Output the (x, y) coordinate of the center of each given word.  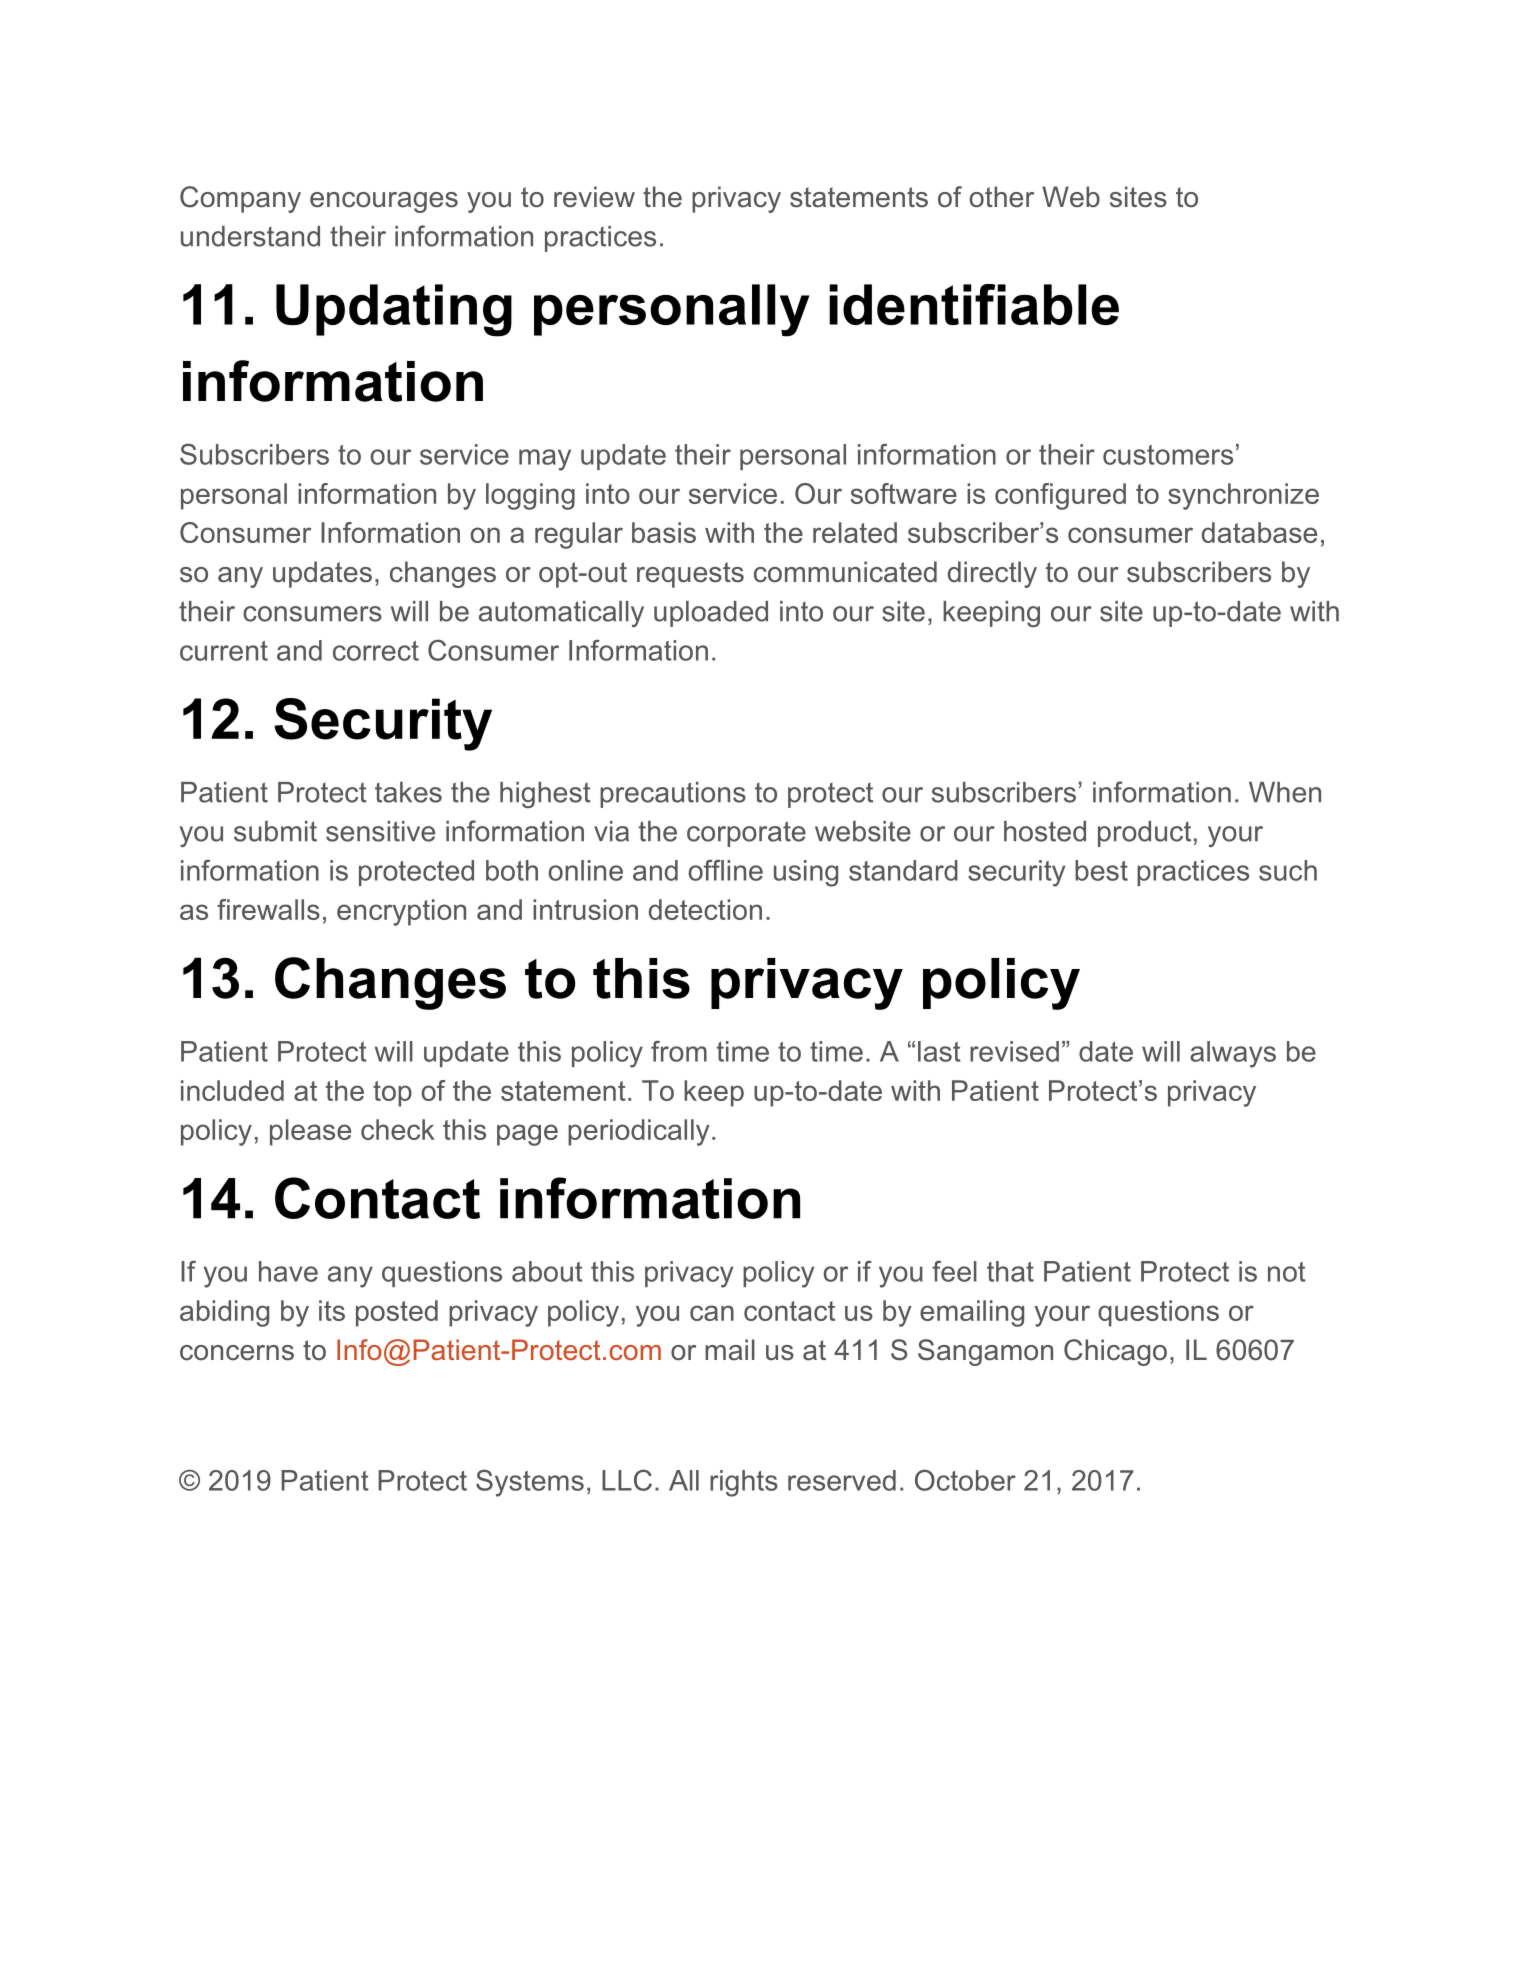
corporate (746, 834)
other (1002, 197)
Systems (530, 1483)
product (1144, 834)
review (594, 197)
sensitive (380, 831)
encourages (384, 202)
